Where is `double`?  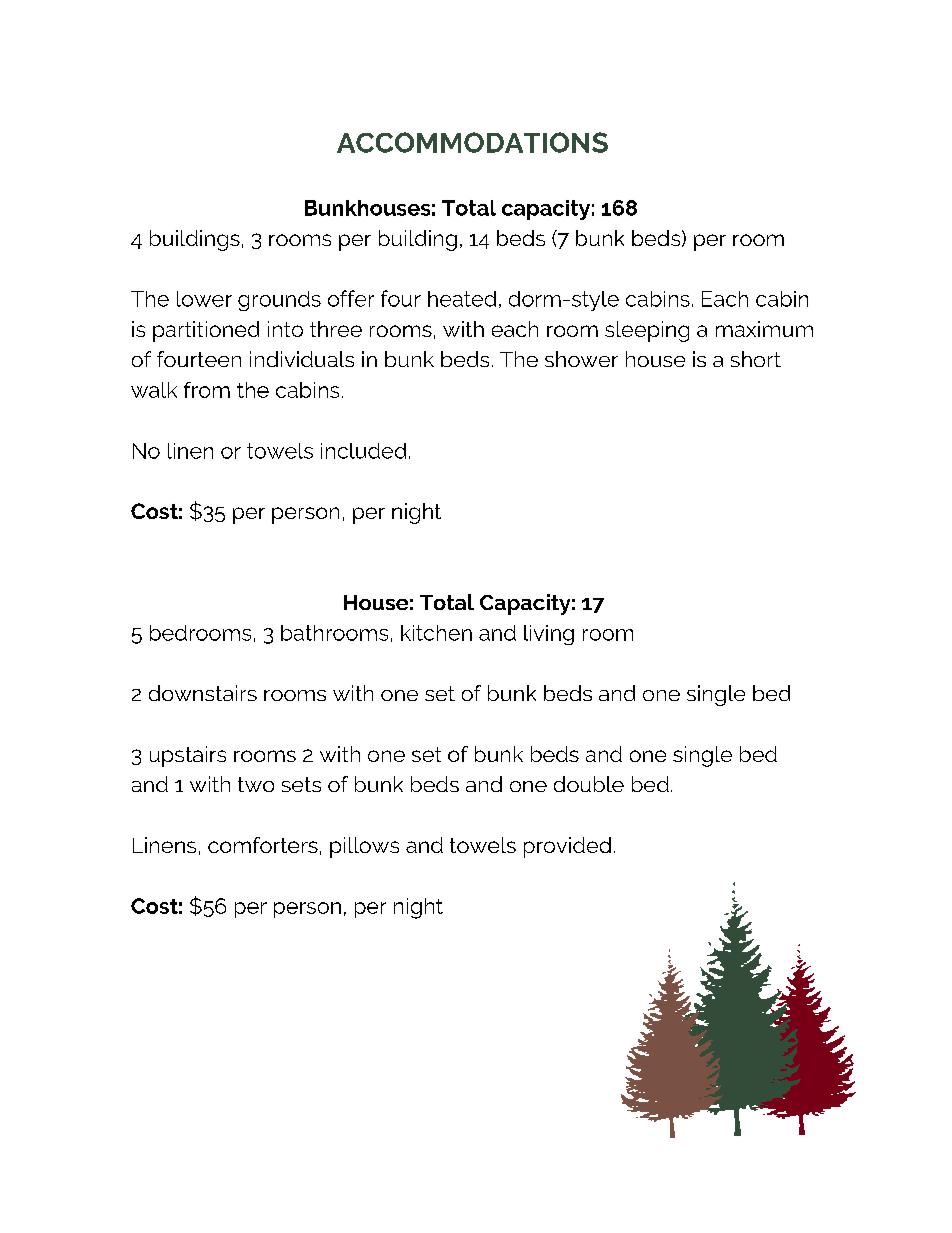 double is located at coordinates (589, 784).
